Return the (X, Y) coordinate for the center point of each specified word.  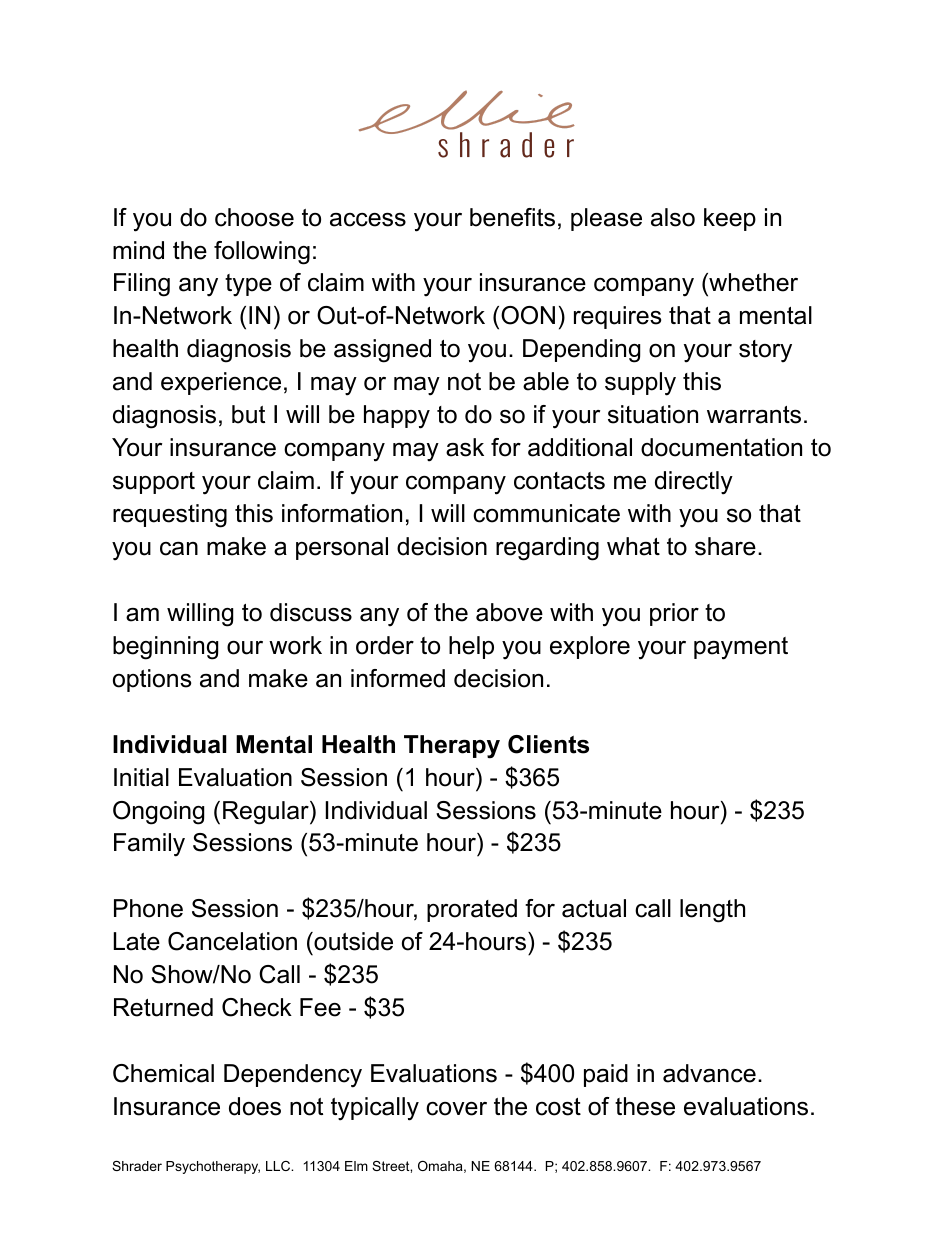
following (262, 253)
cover (456, 1109)
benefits (512, 217)
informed (398, 678)
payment (741, 648)
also (673, 217)
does (255, 1106)
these (645, 1106)
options (152, 680)
